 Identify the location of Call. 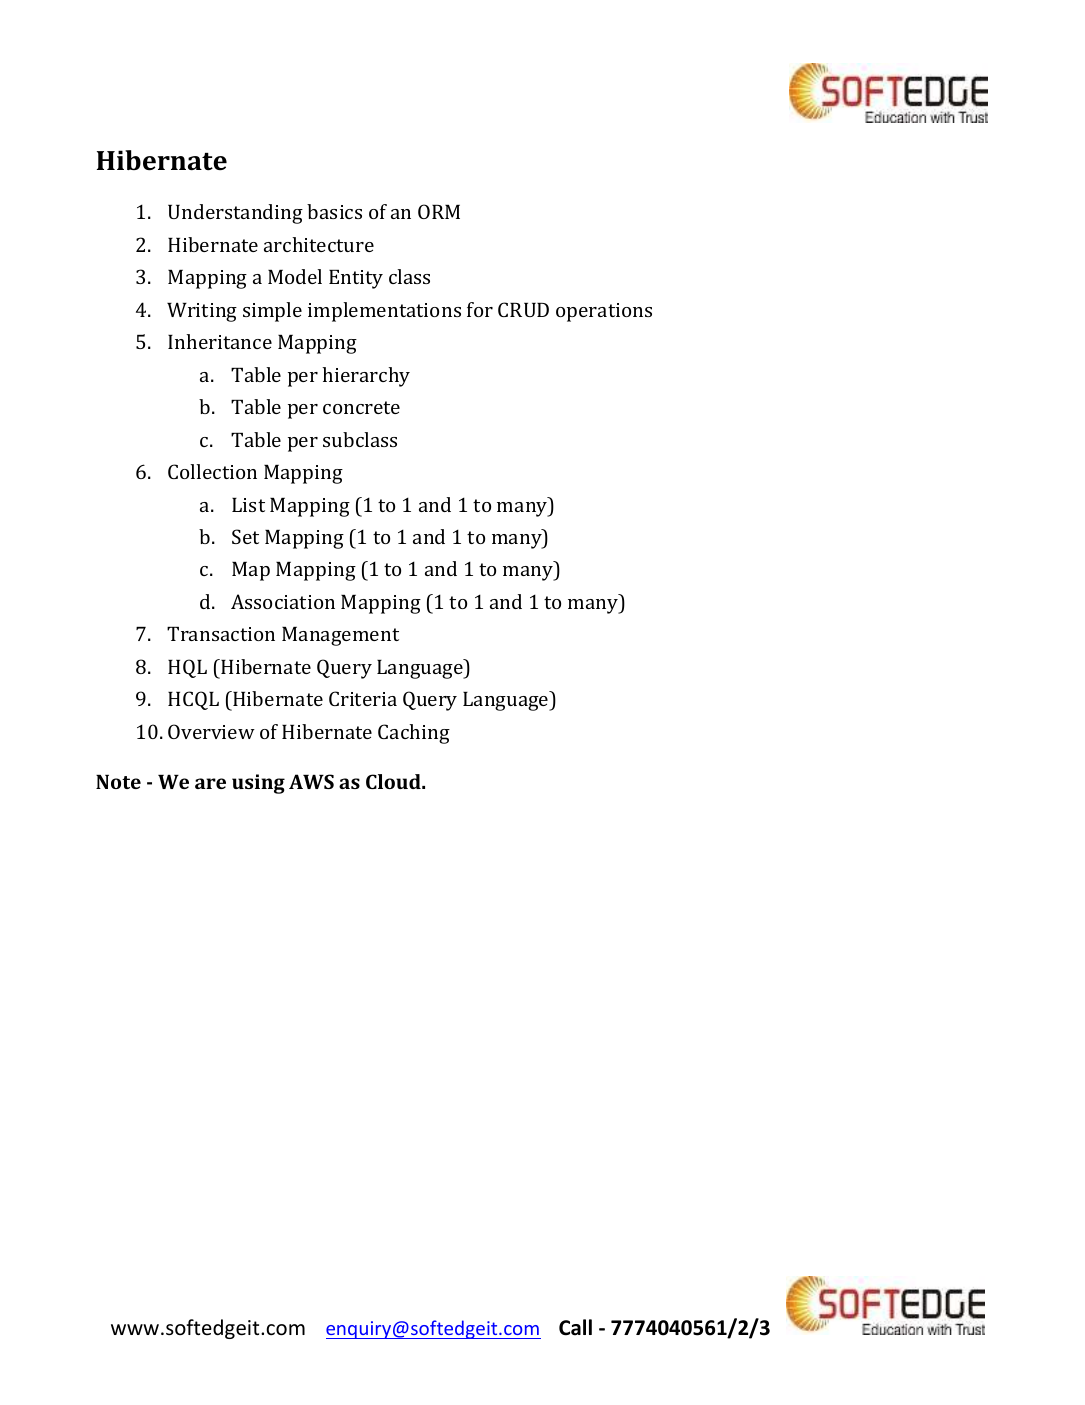
(575, 1327).
